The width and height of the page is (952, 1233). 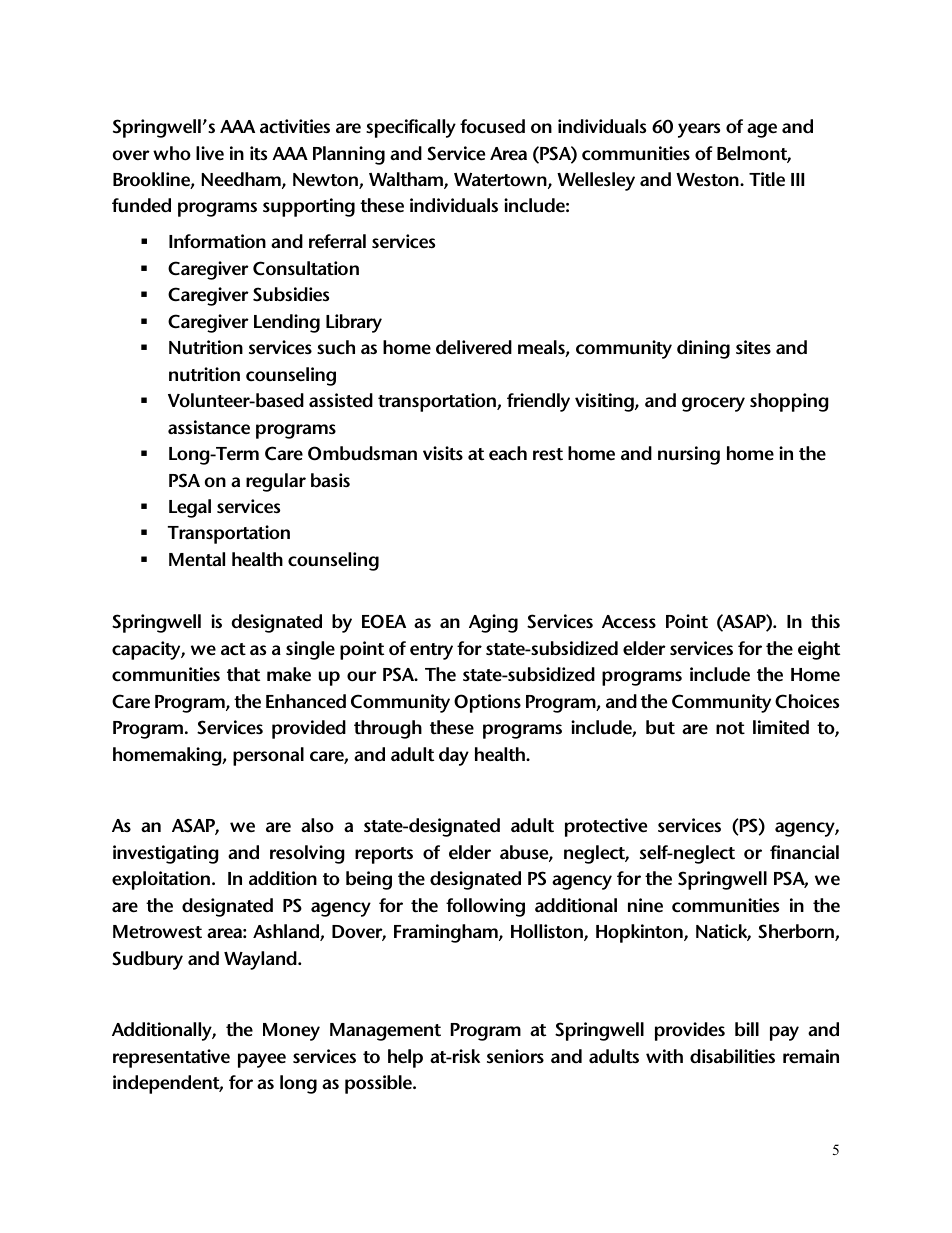 What do you see at coordinates (262, 1060) in the page?
I see `payee` at bounding box center [262, 1060].
